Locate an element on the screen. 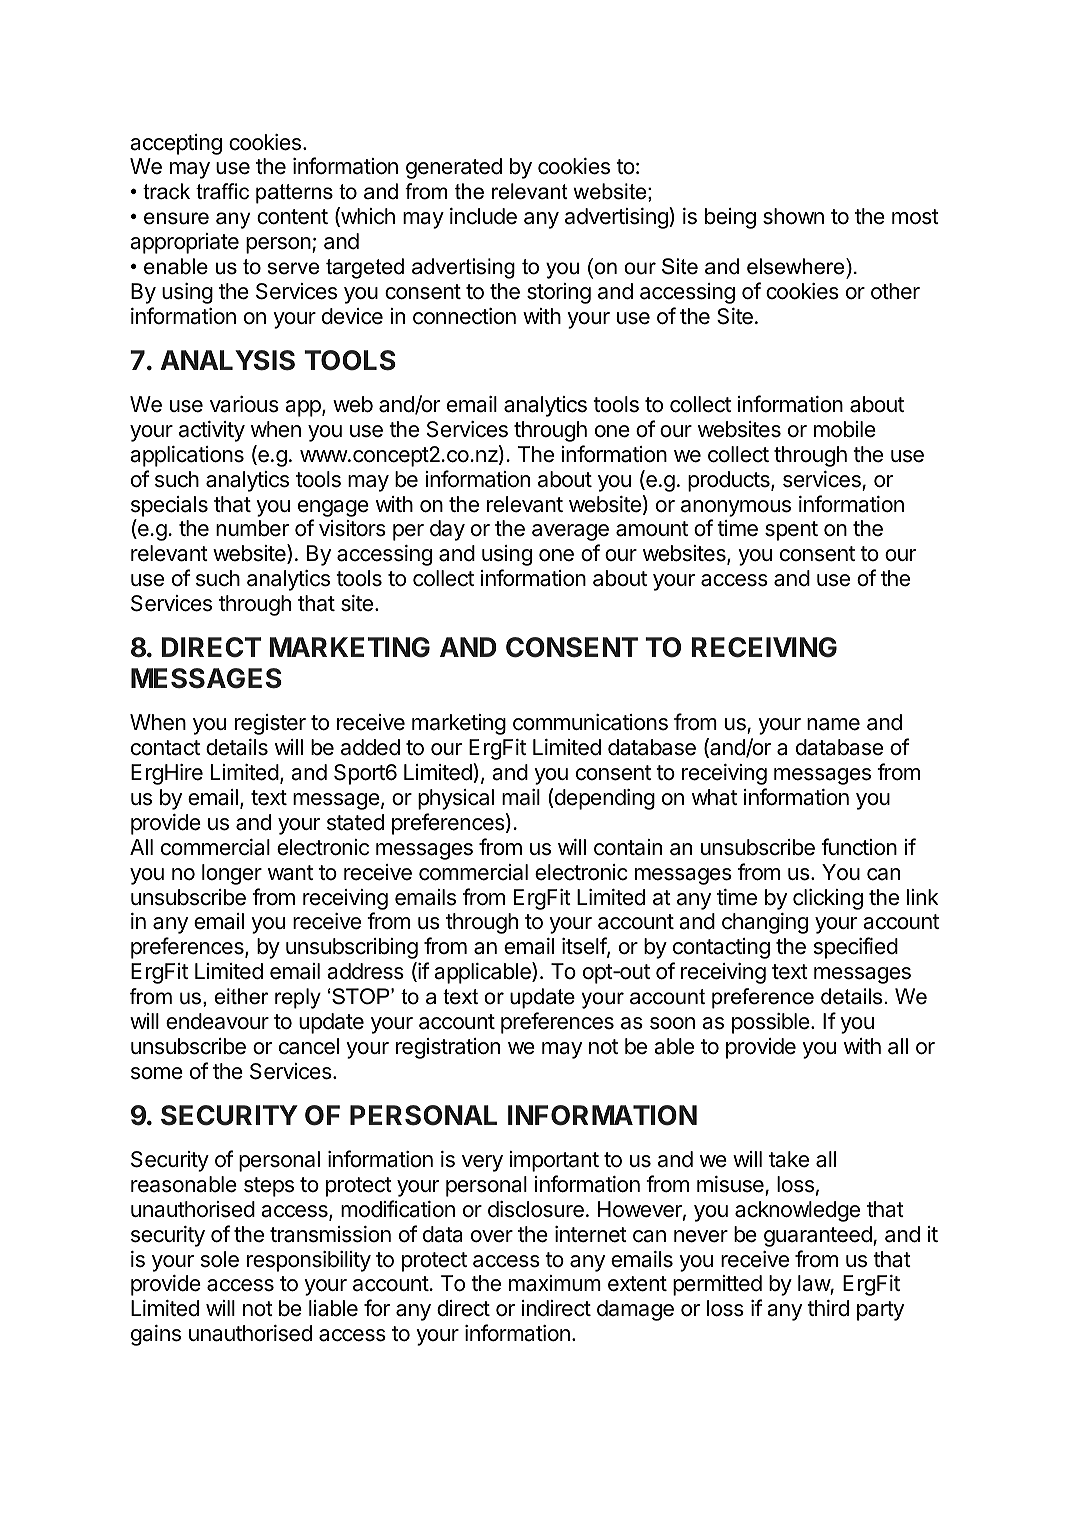 The width and height of the screenshot is (1073, 1517). possible is located at coordinates (771, 1023).
